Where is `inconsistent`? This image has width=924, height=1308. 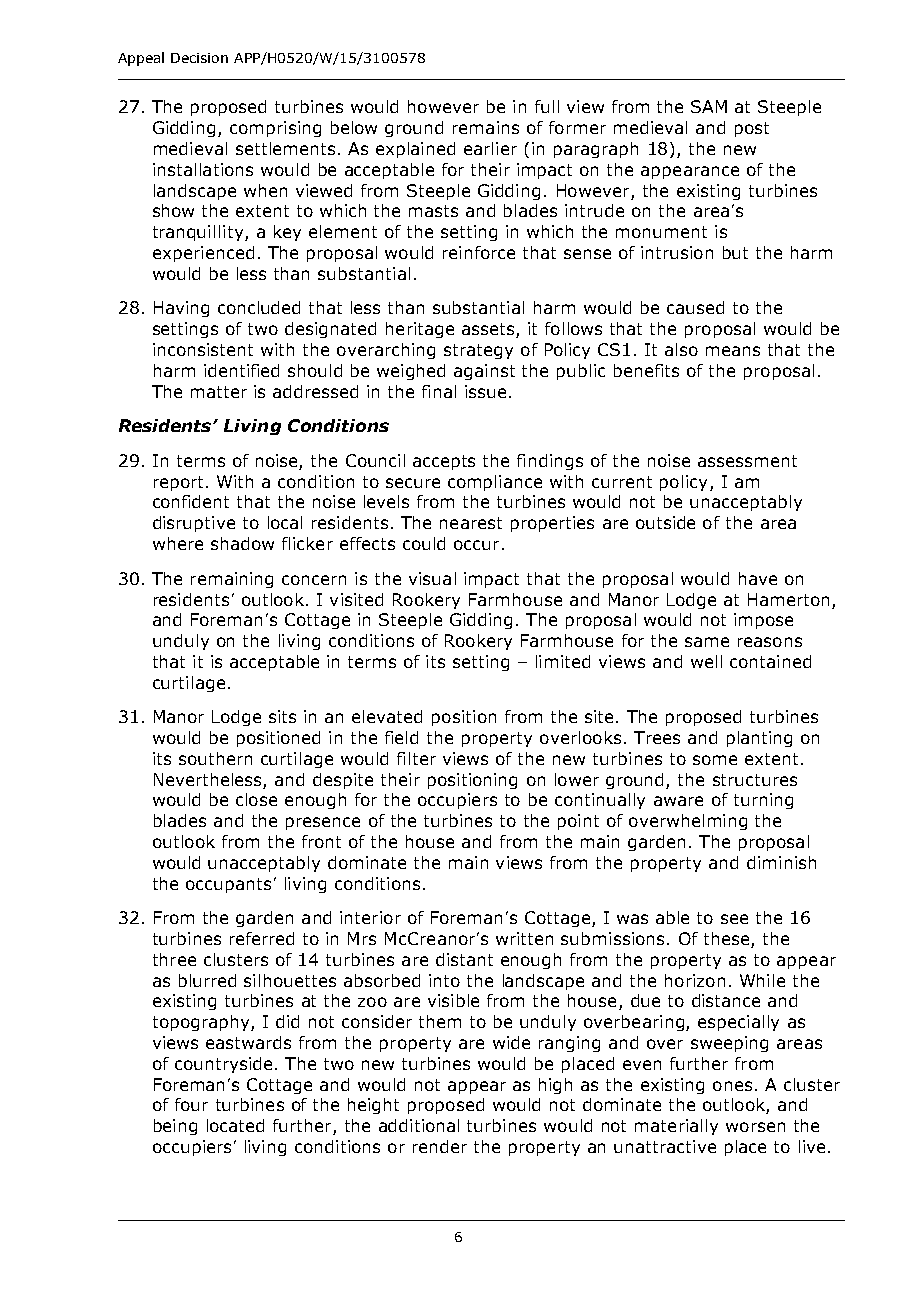 inconsistent is located at coordinates (203, 349).
